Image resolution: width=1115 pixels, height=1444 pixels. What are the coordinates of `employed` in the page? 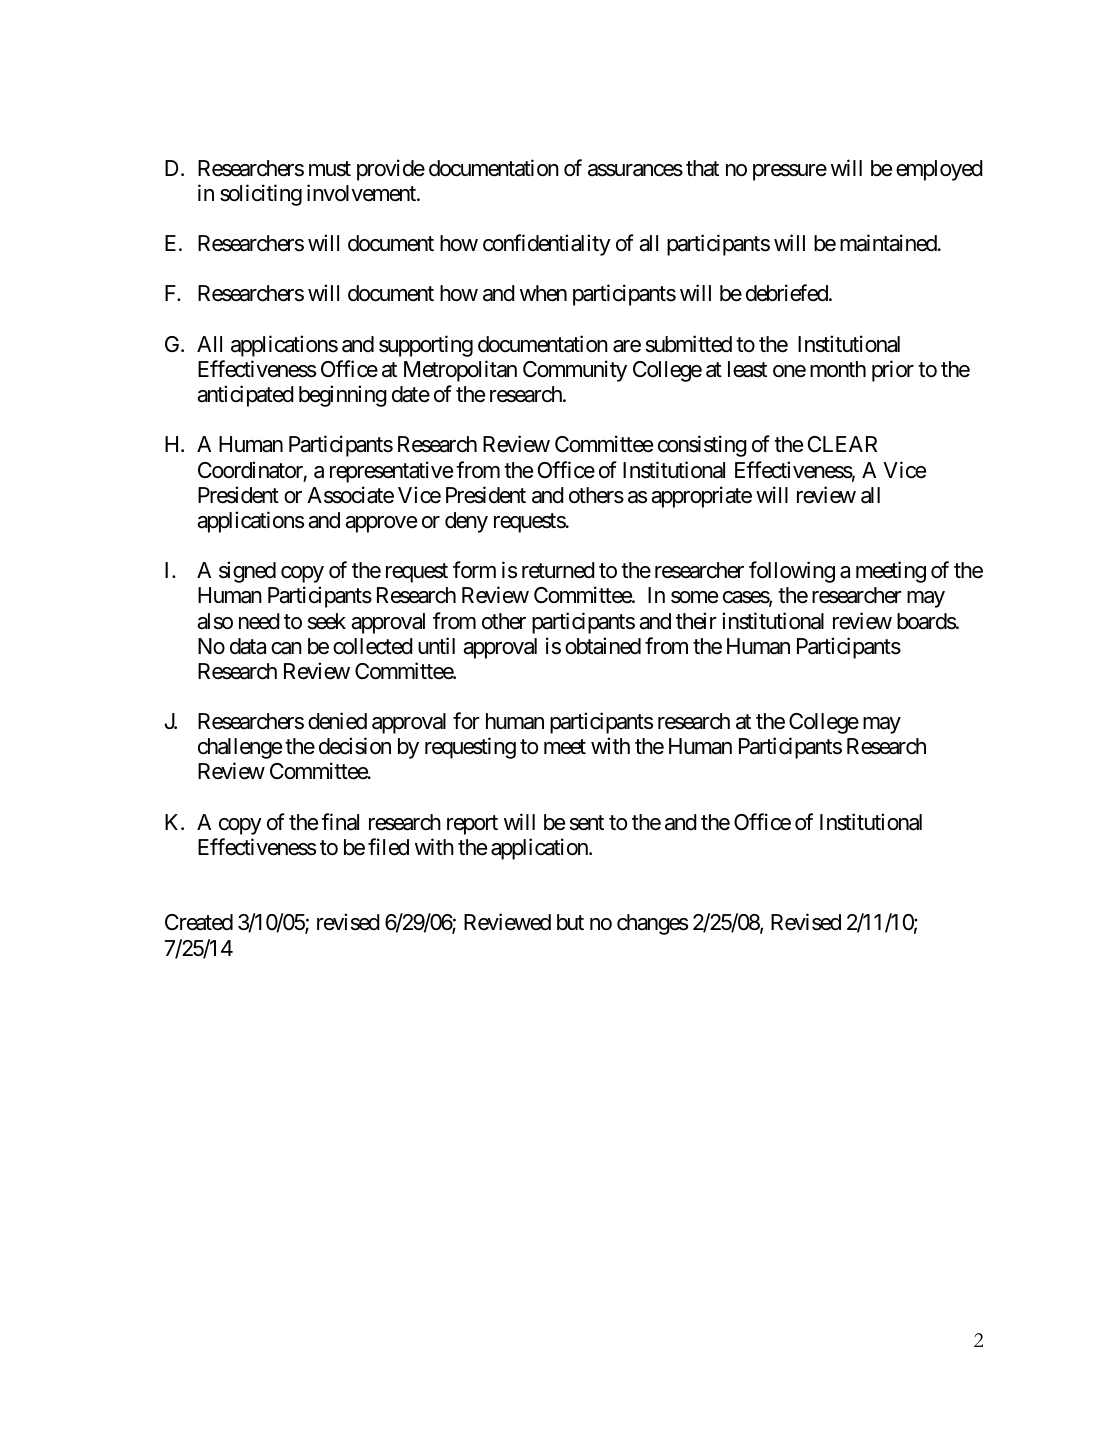 It's located at (939, 170).
